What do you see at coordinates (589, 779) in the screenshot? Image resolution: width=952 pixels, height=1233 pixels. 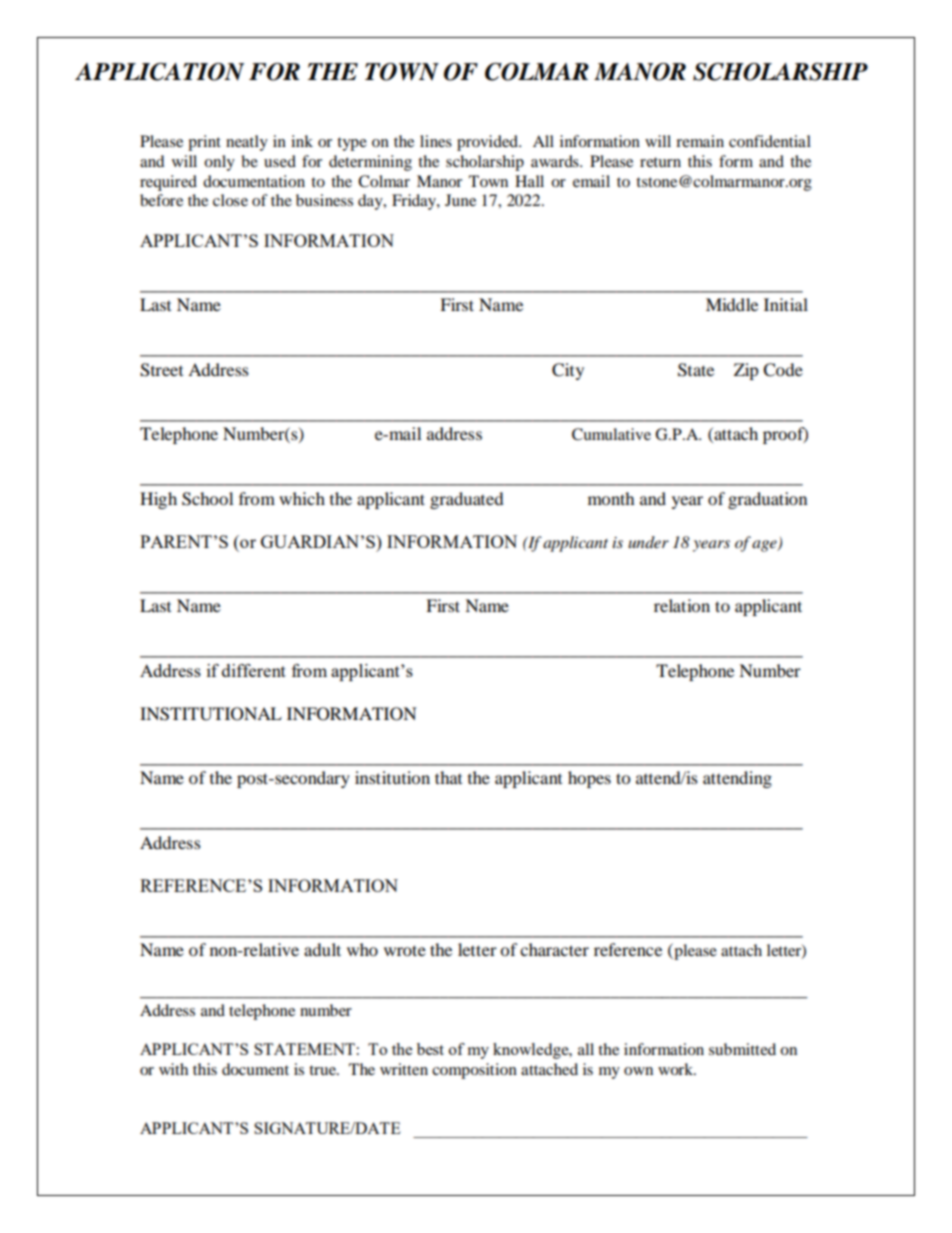 I see `hopes` at bounding box center [589, 779].
